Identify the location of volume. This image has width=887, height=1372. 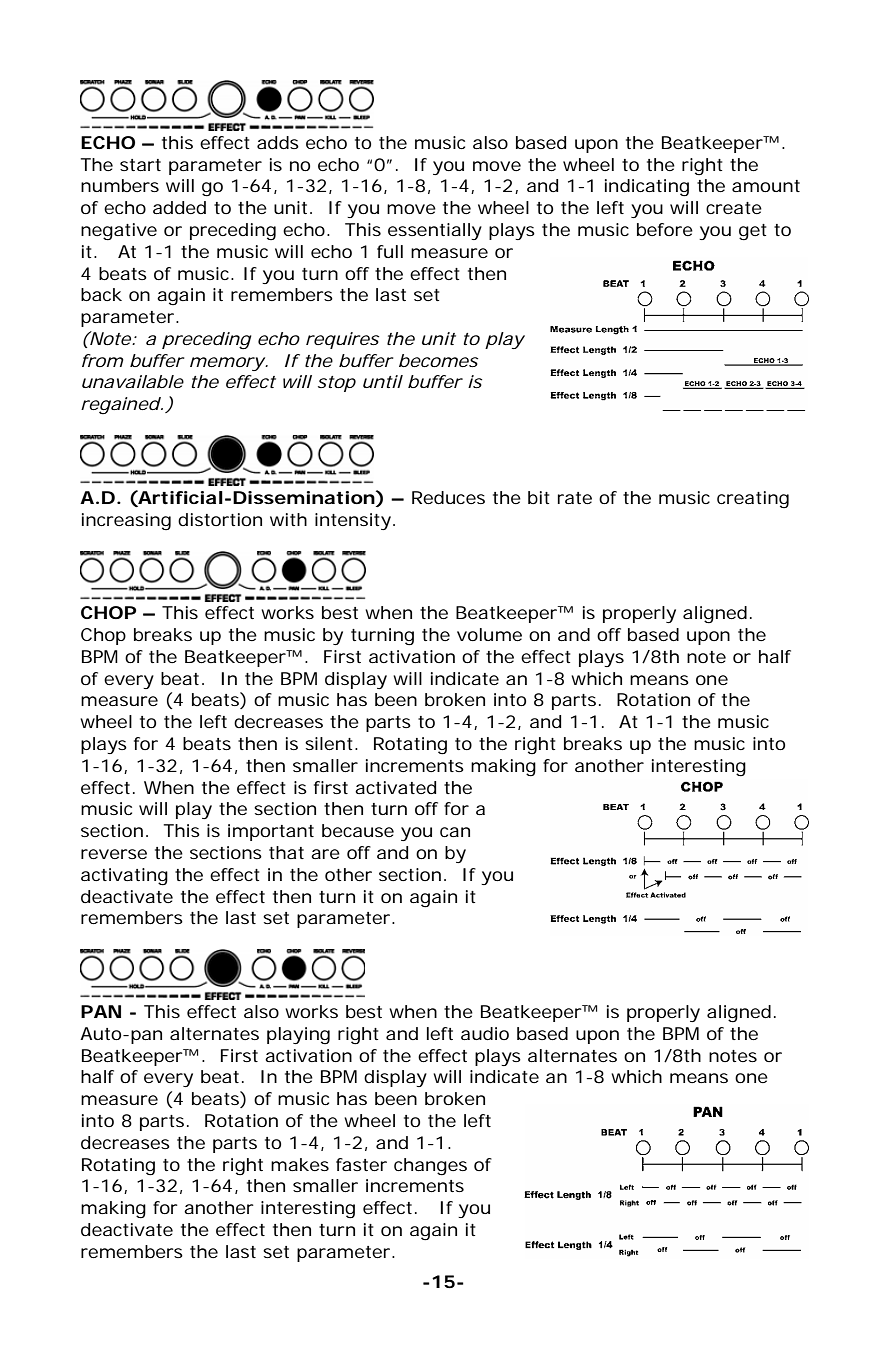
(489, 634).
